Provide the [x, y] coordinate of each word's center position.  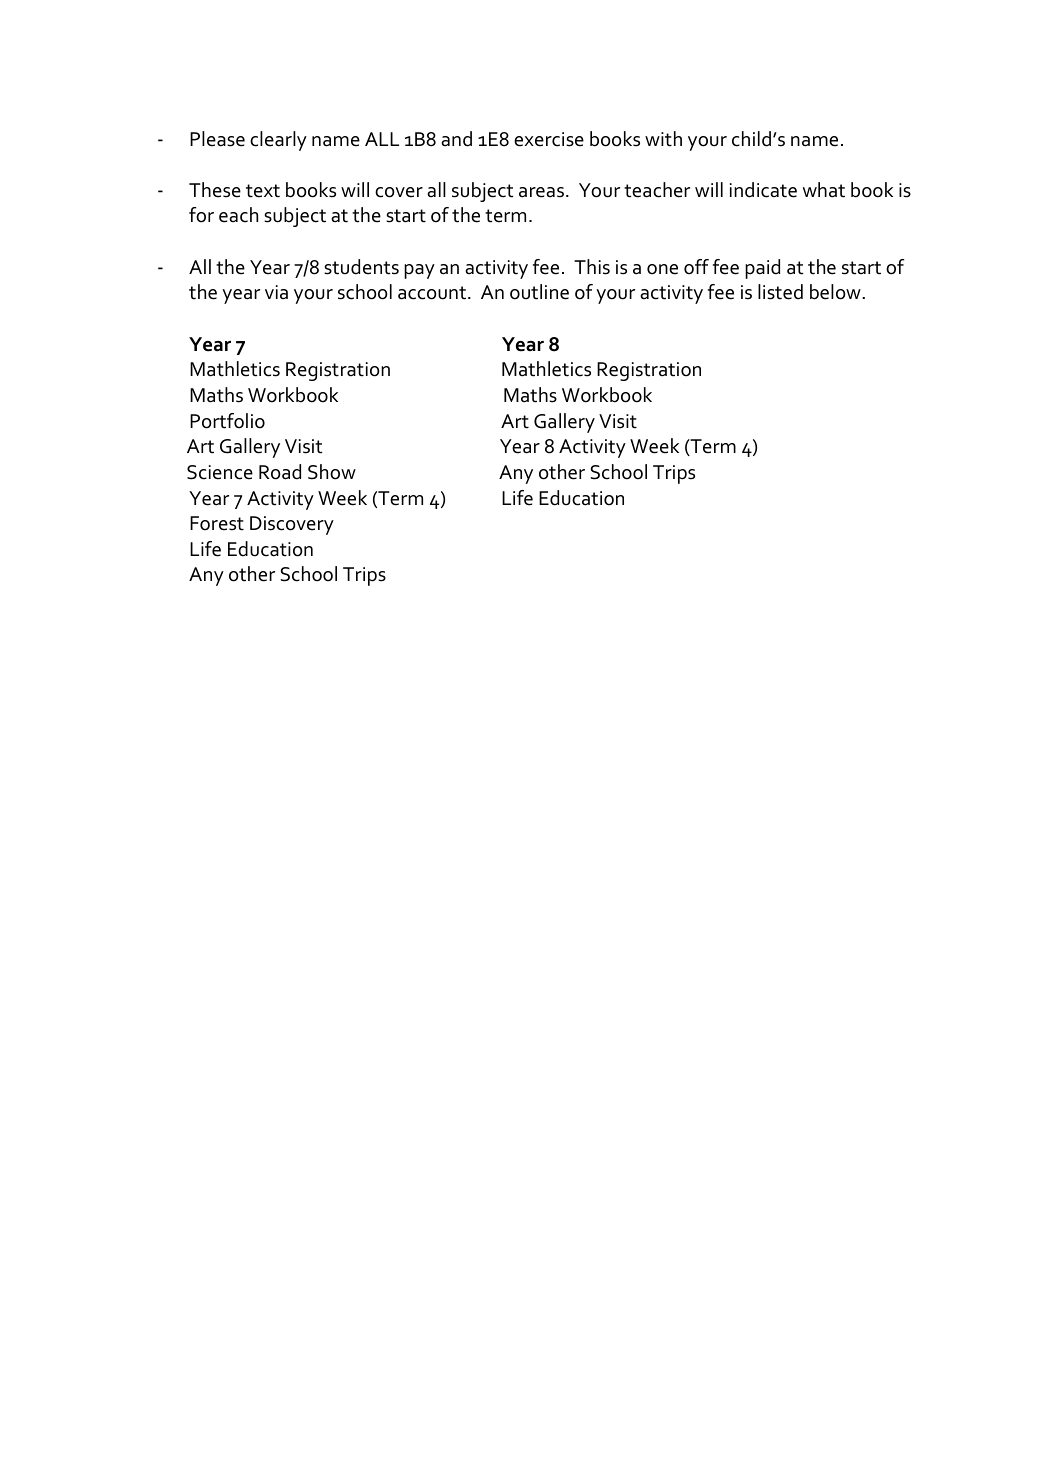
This [592, 267]
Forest [217, 523]
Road [280, 472]
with [663, 139]
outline [539, 292]
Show [332, 472]
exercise [549, 139]
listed [780, 292]
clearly [278, 141]
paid [762, 269]
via [276, 292]
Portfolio [227, 421]
